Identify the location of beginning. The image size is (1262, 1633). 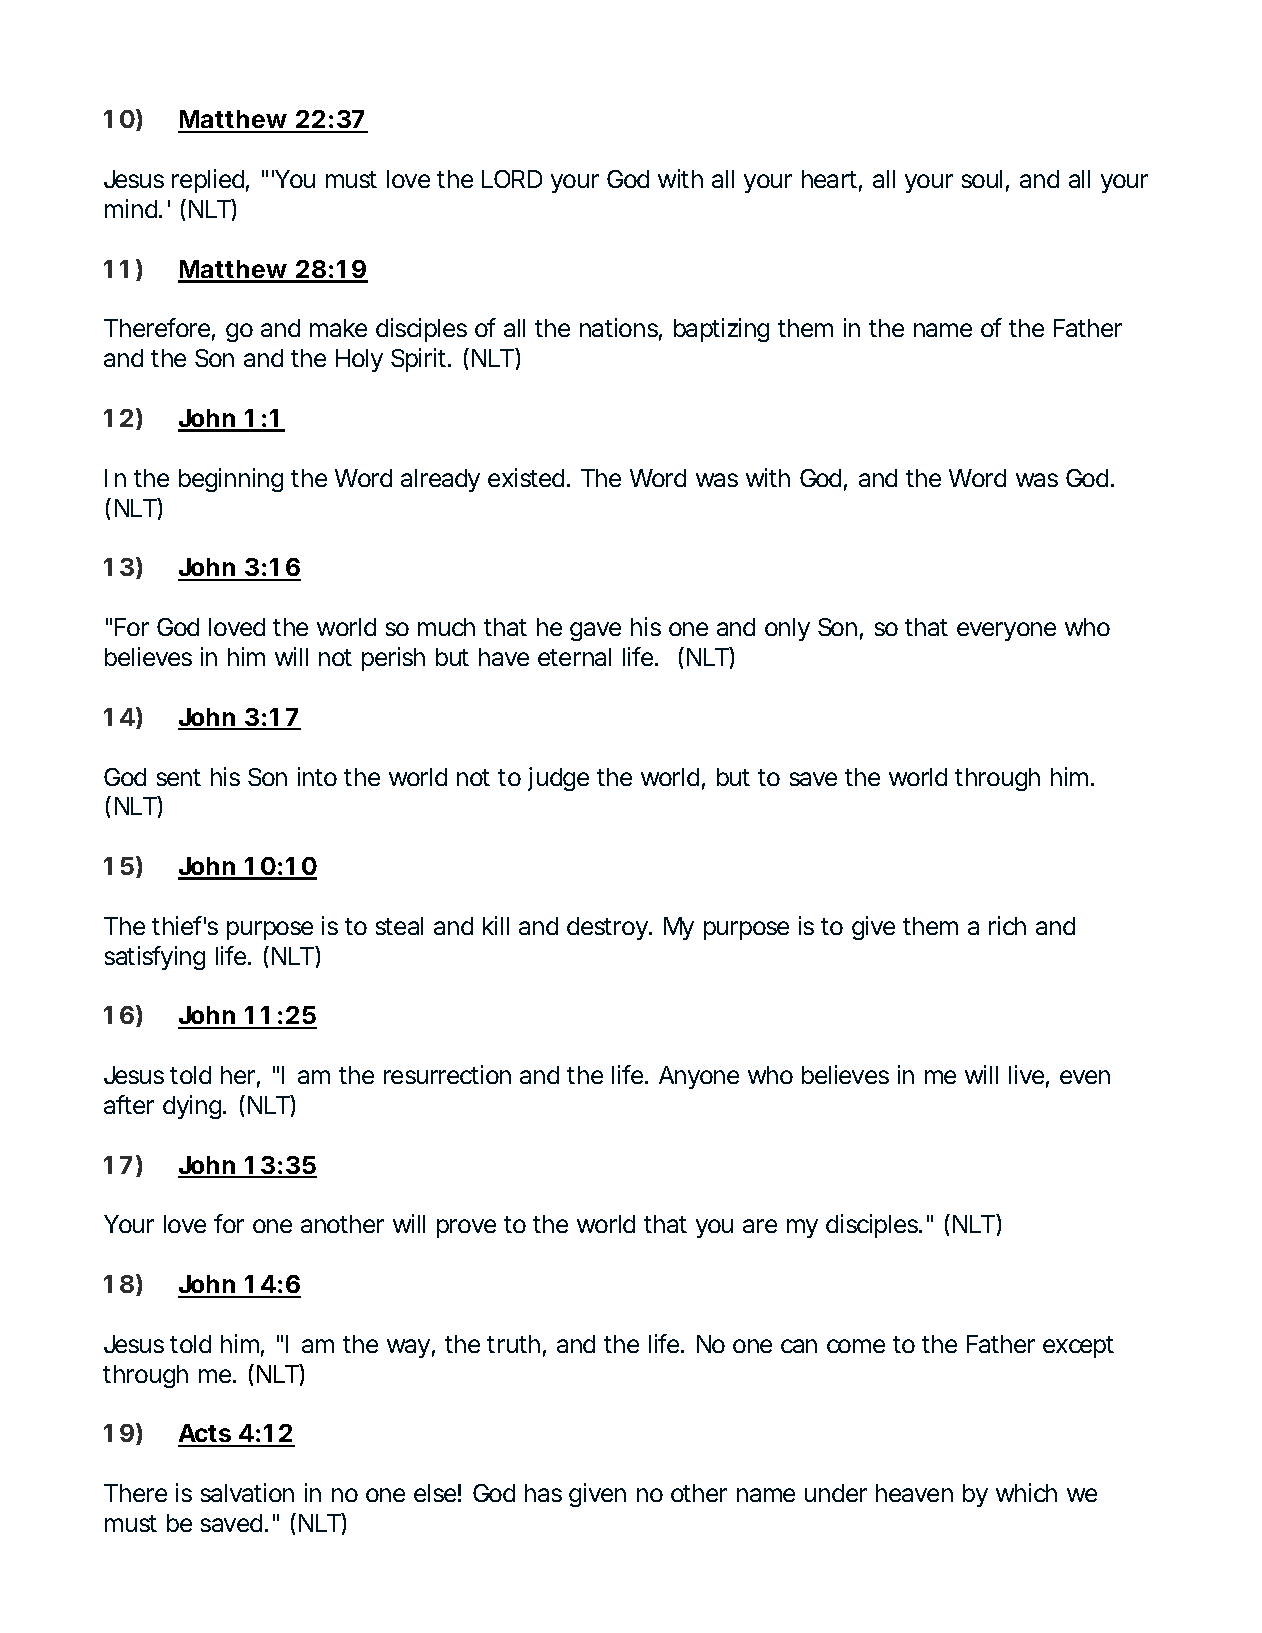
(231, 480).
